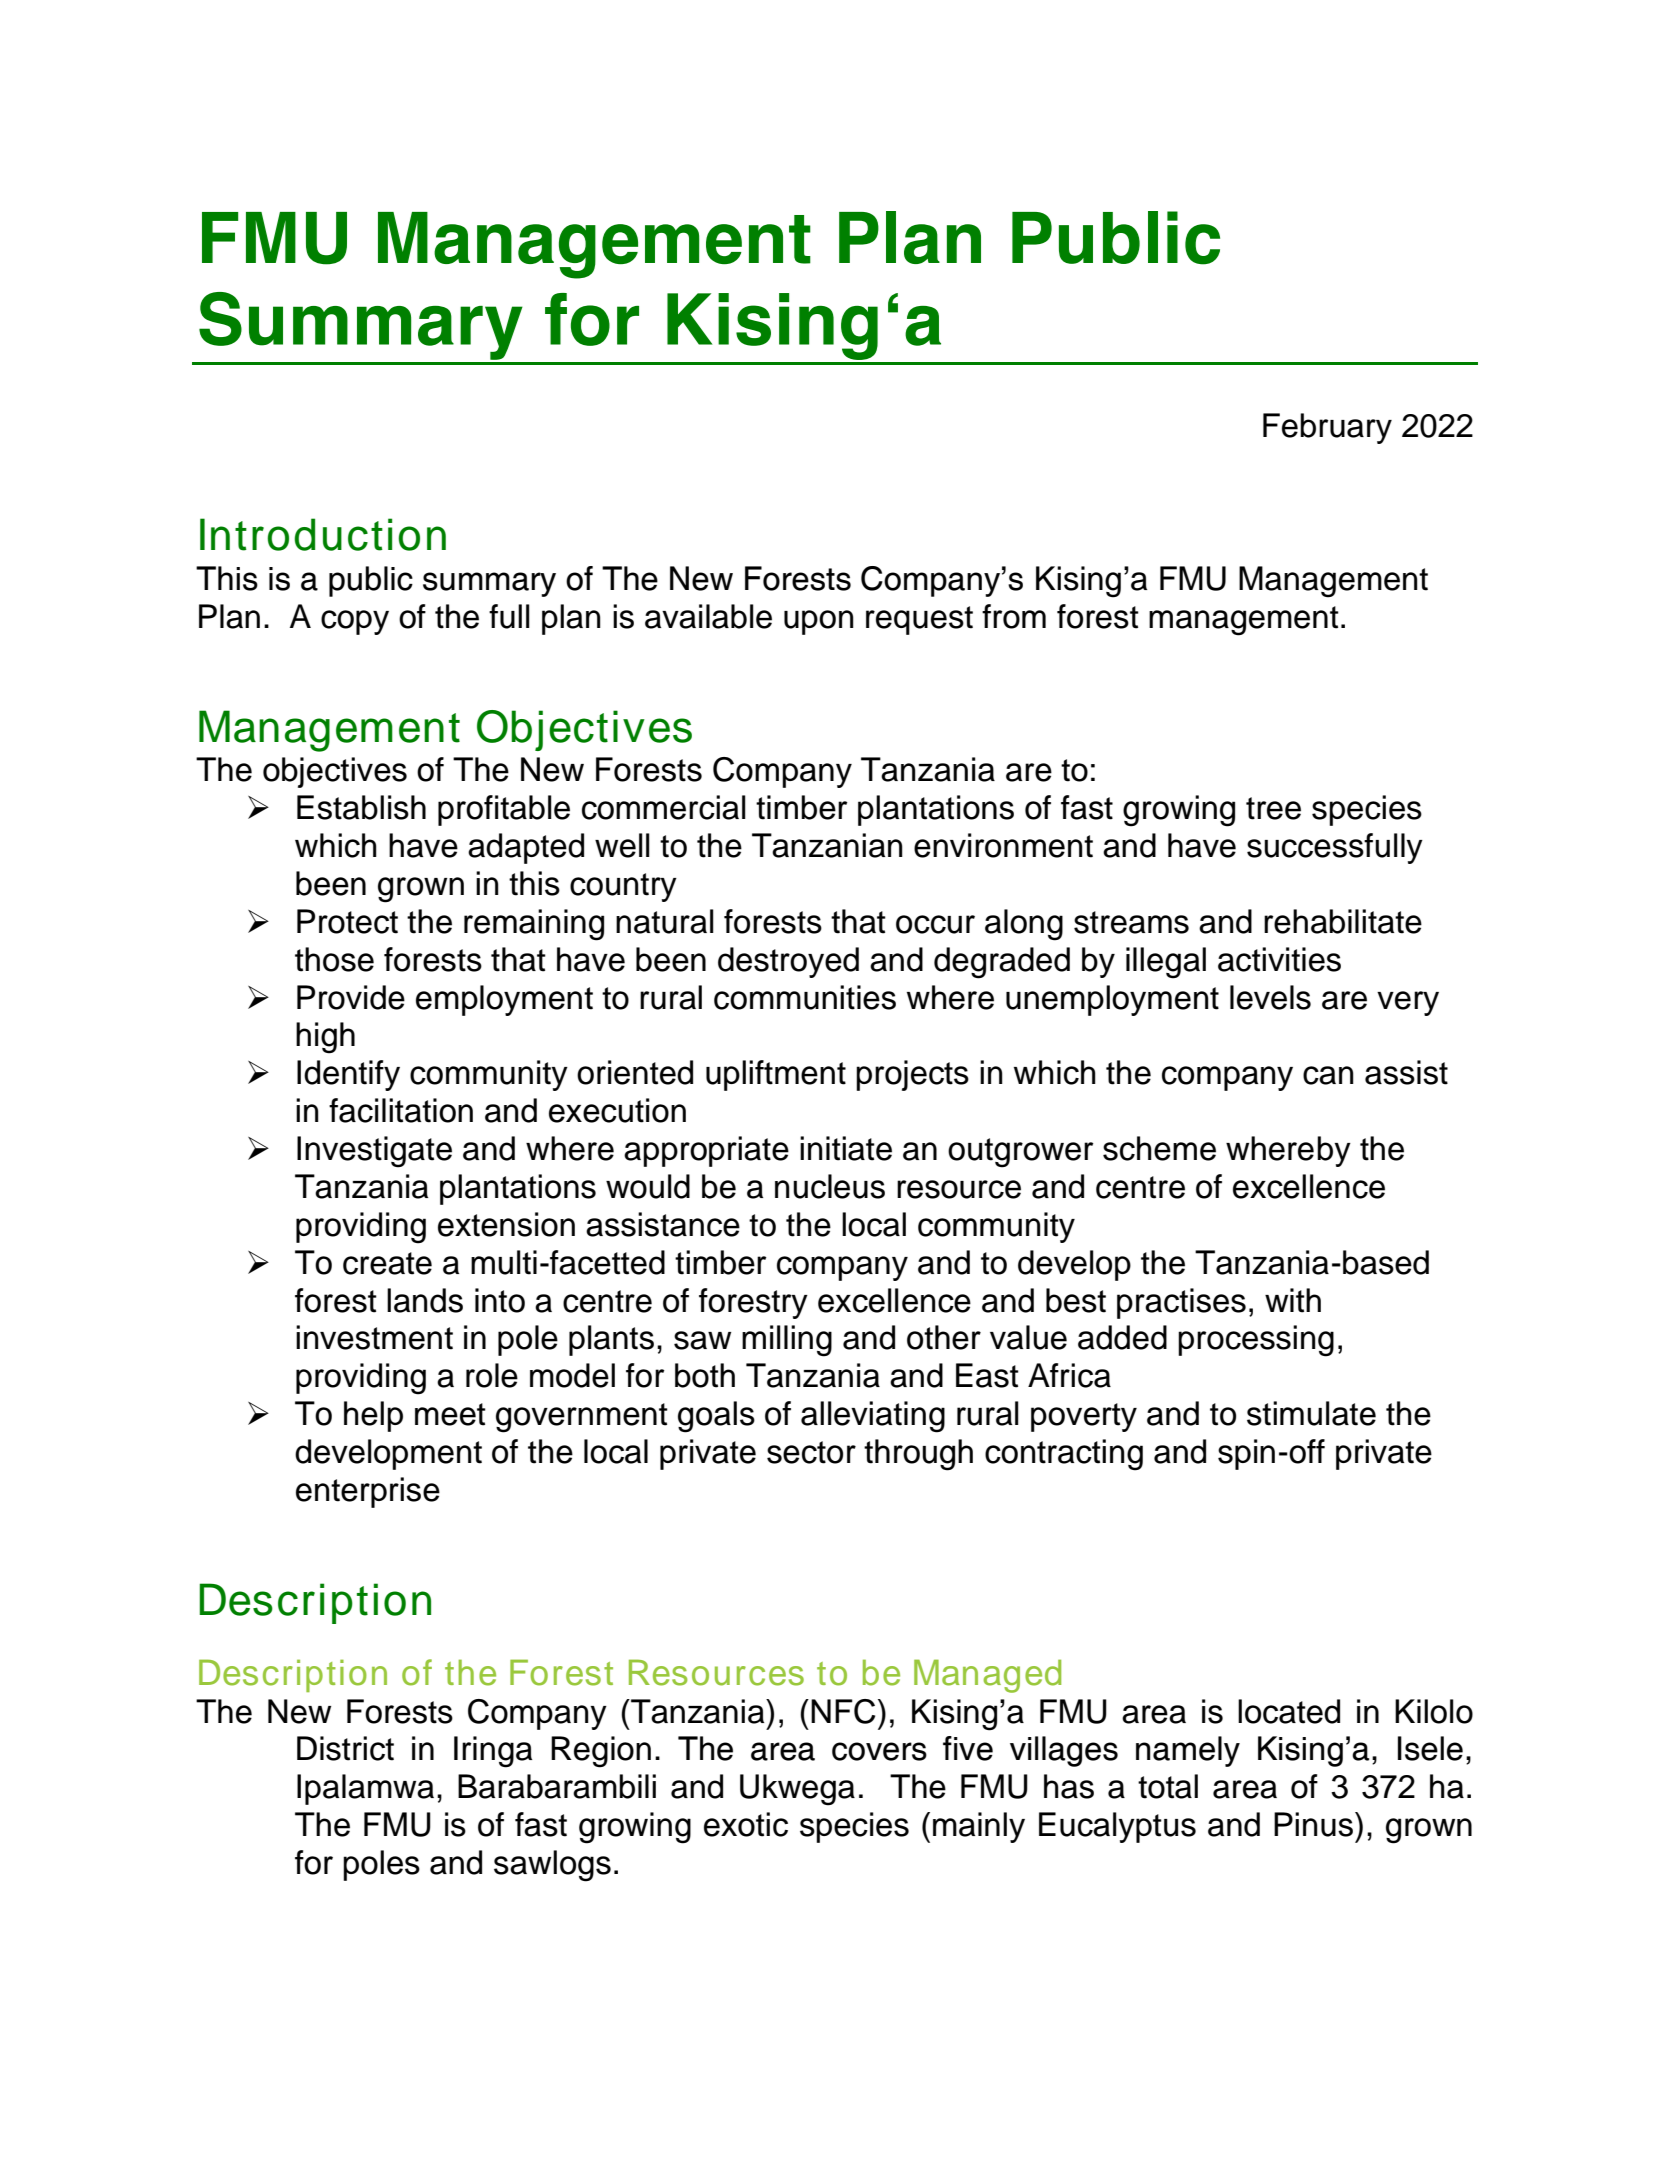  Describe the element at coordinates (323, 534) in the screenshot. I see `Introduction` at that location.
